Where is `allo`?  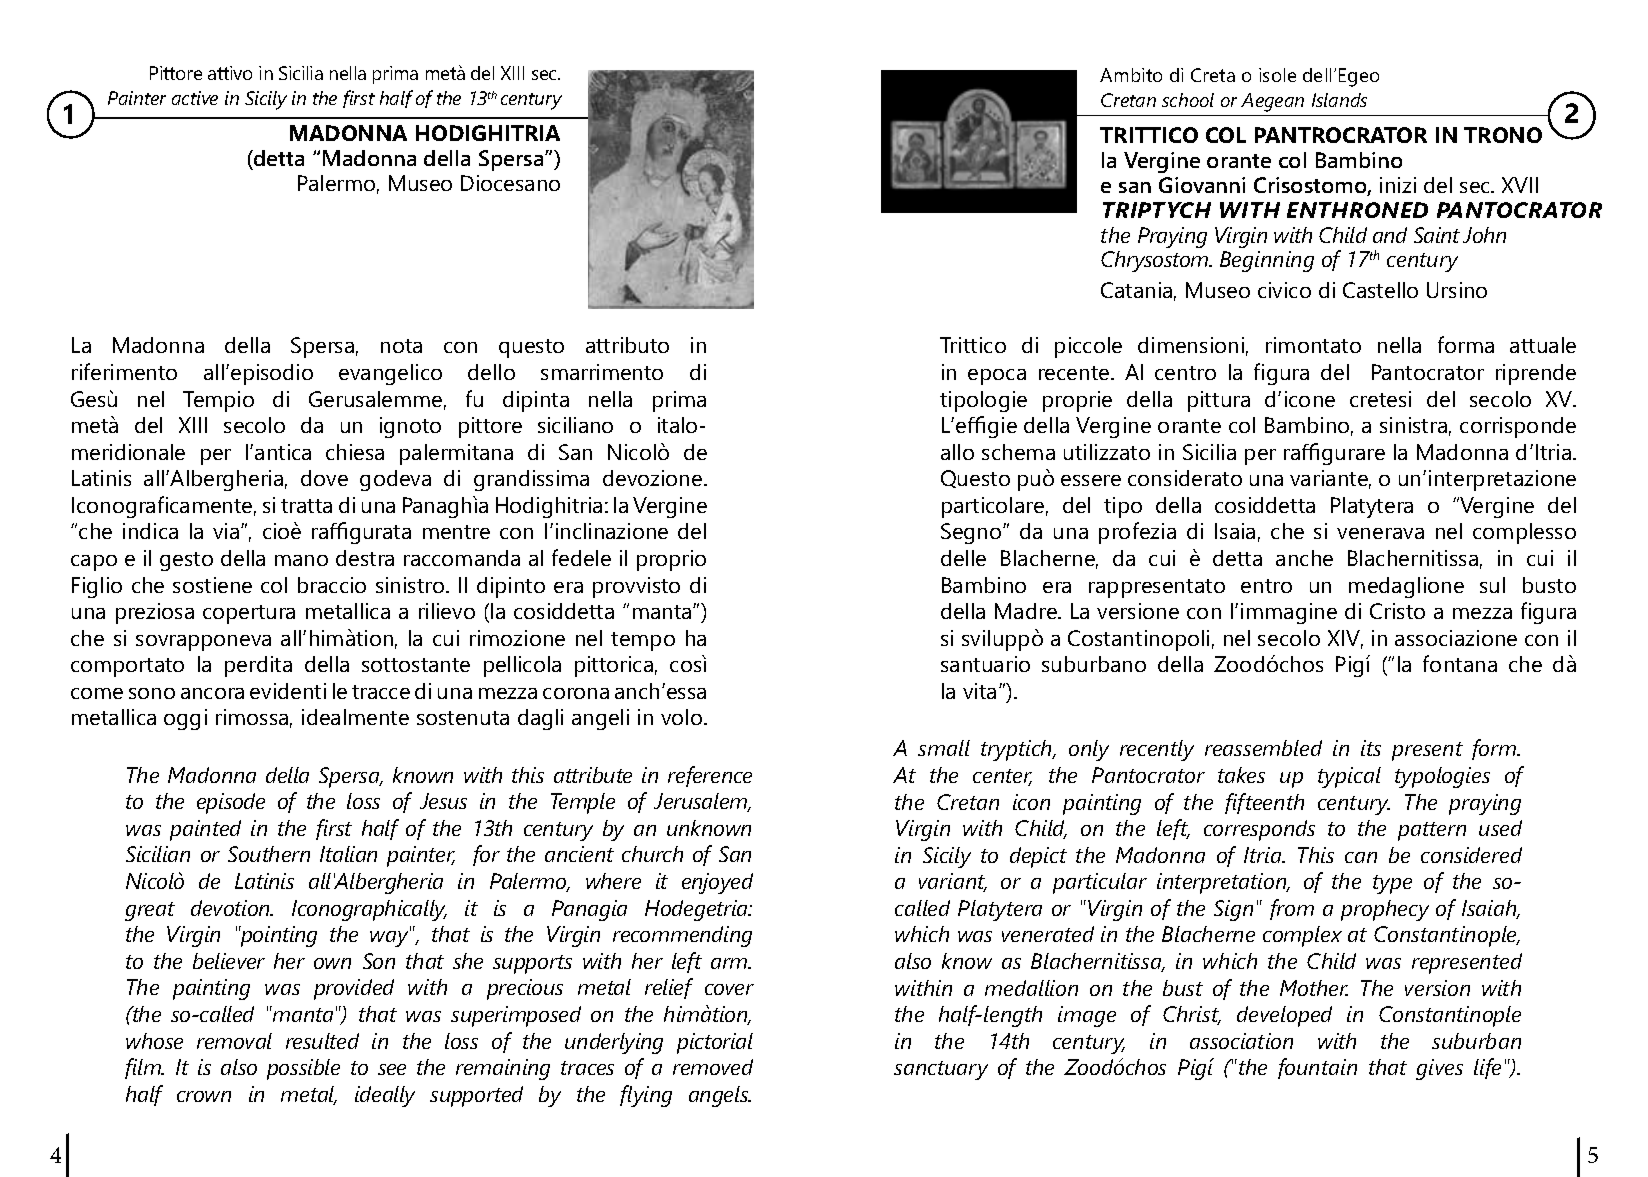
allo is located at coordinates (957, 452).
